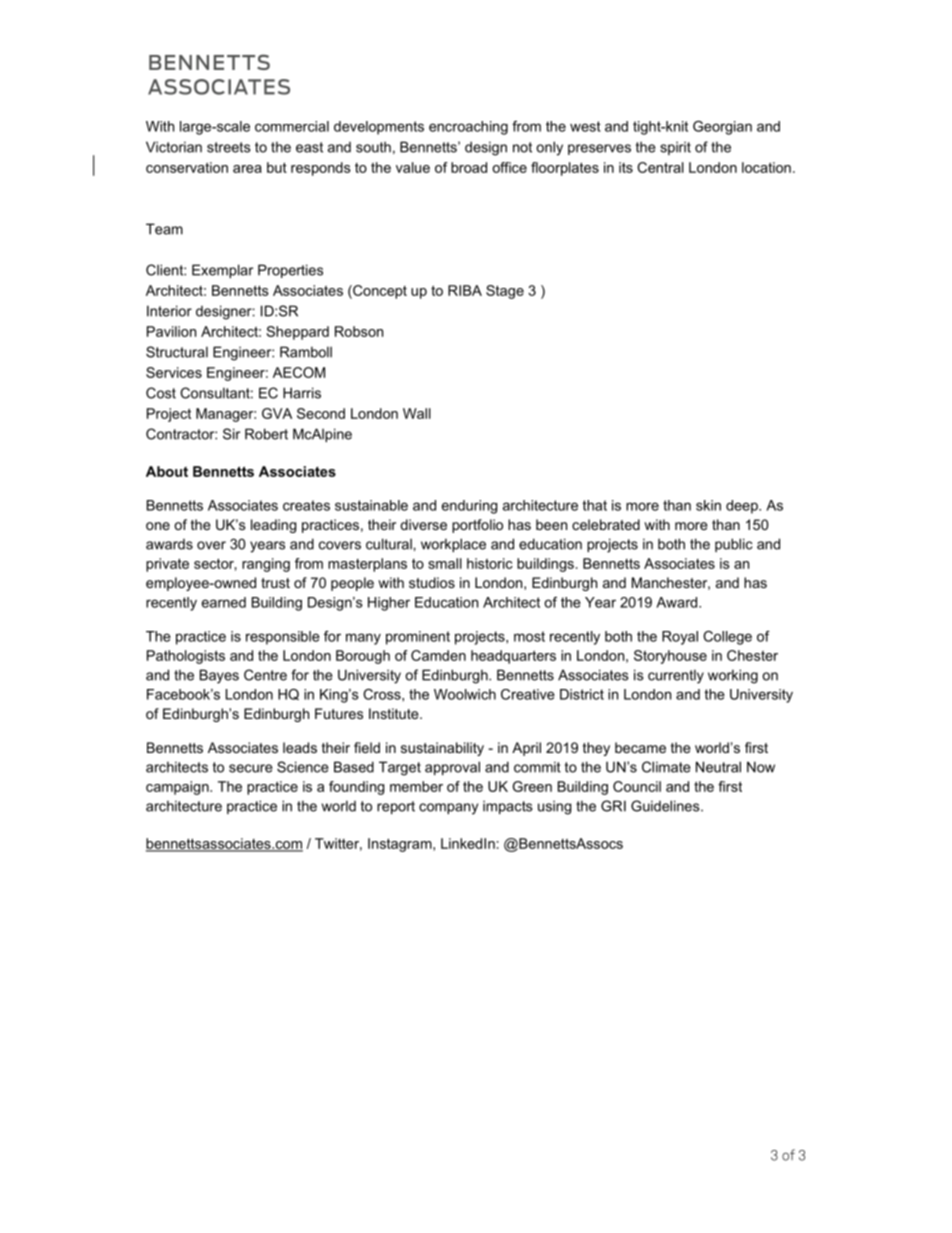 Image resolution: width=952 pixels, height=1233 pixels. I want to click on secure, so click(251, 768).
